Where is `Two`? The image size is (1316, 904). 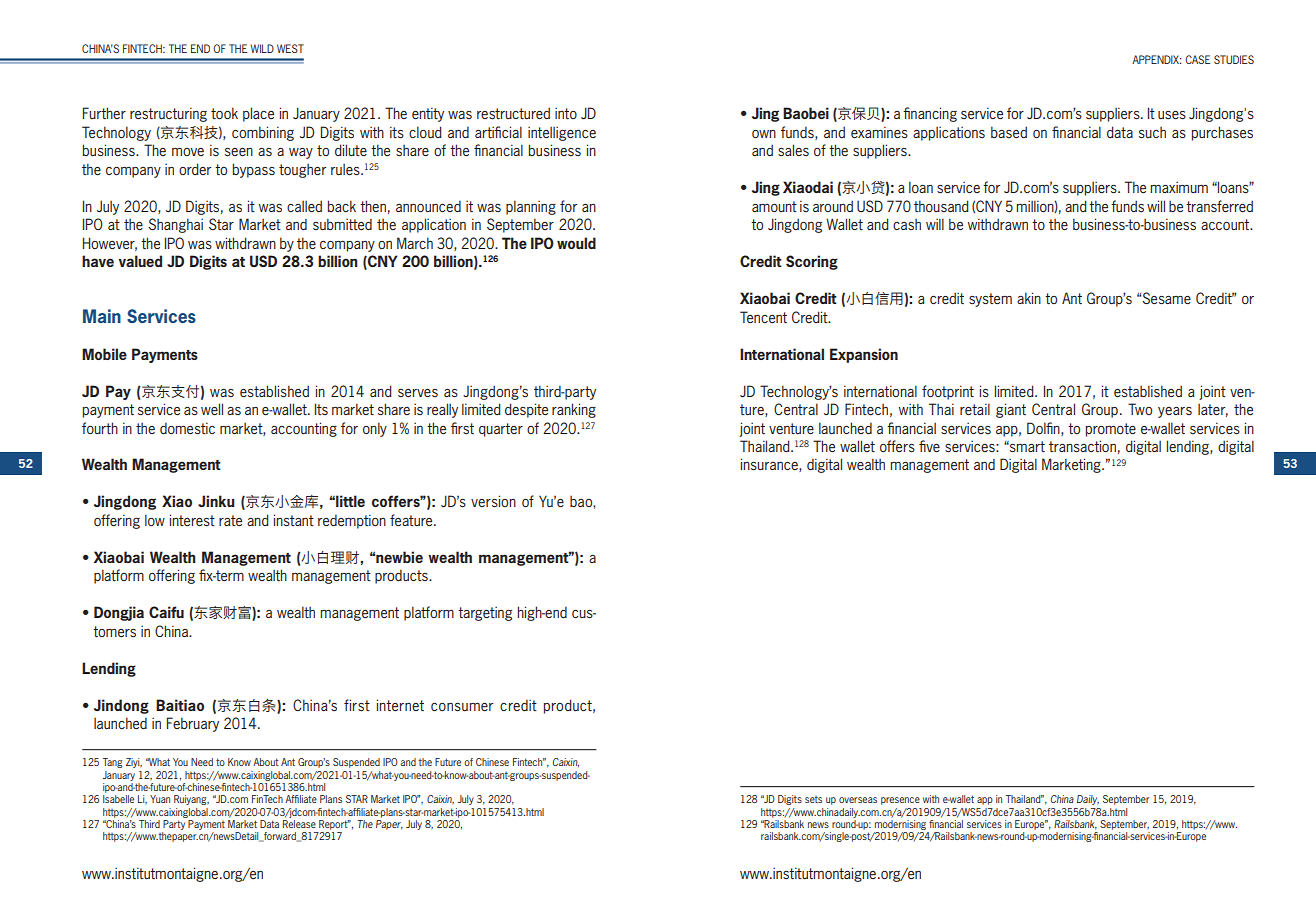 Two is located at coordinates (1140, 409).
